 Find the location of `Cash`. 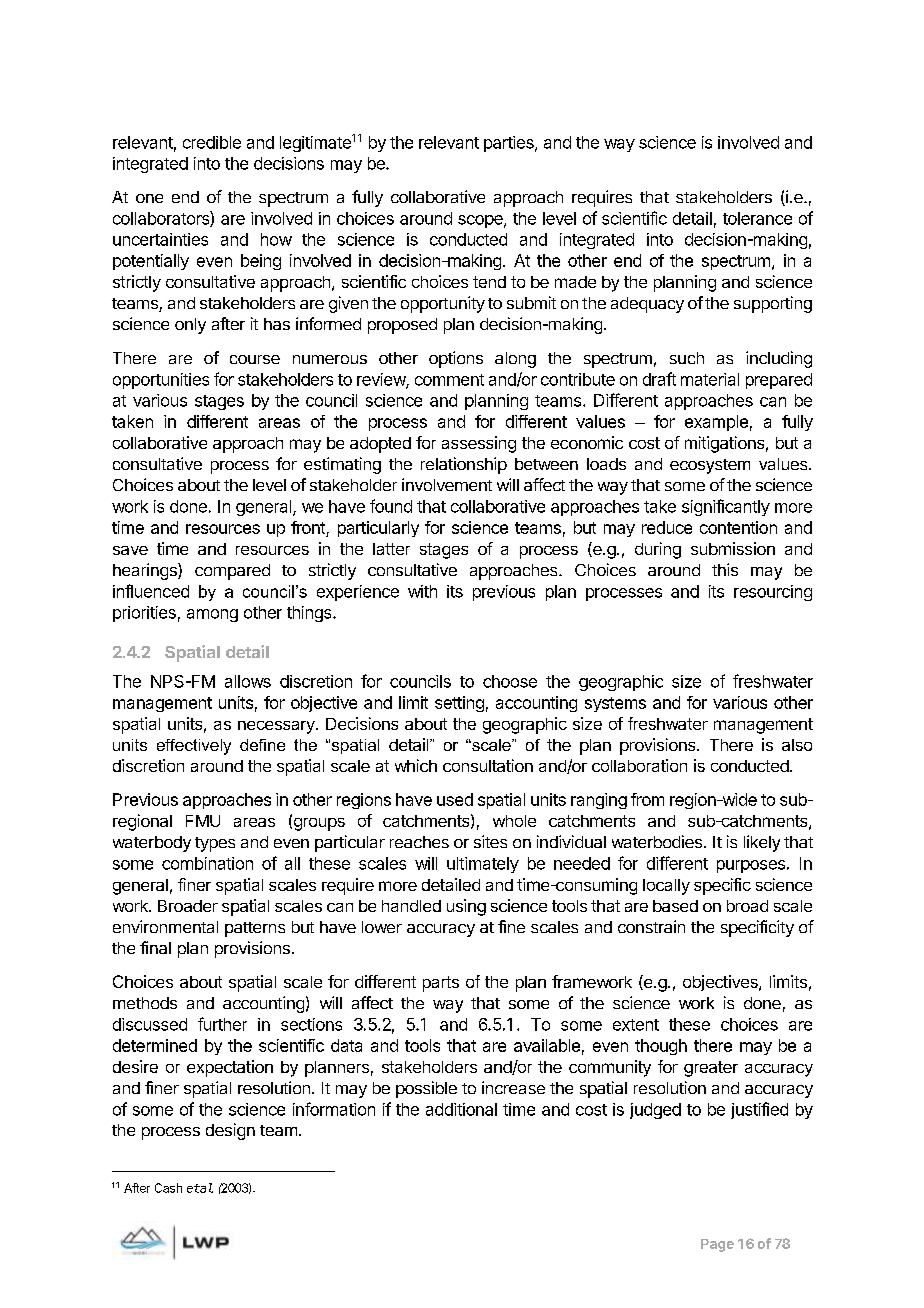

Cash is located at coordinates (168, 1188).
